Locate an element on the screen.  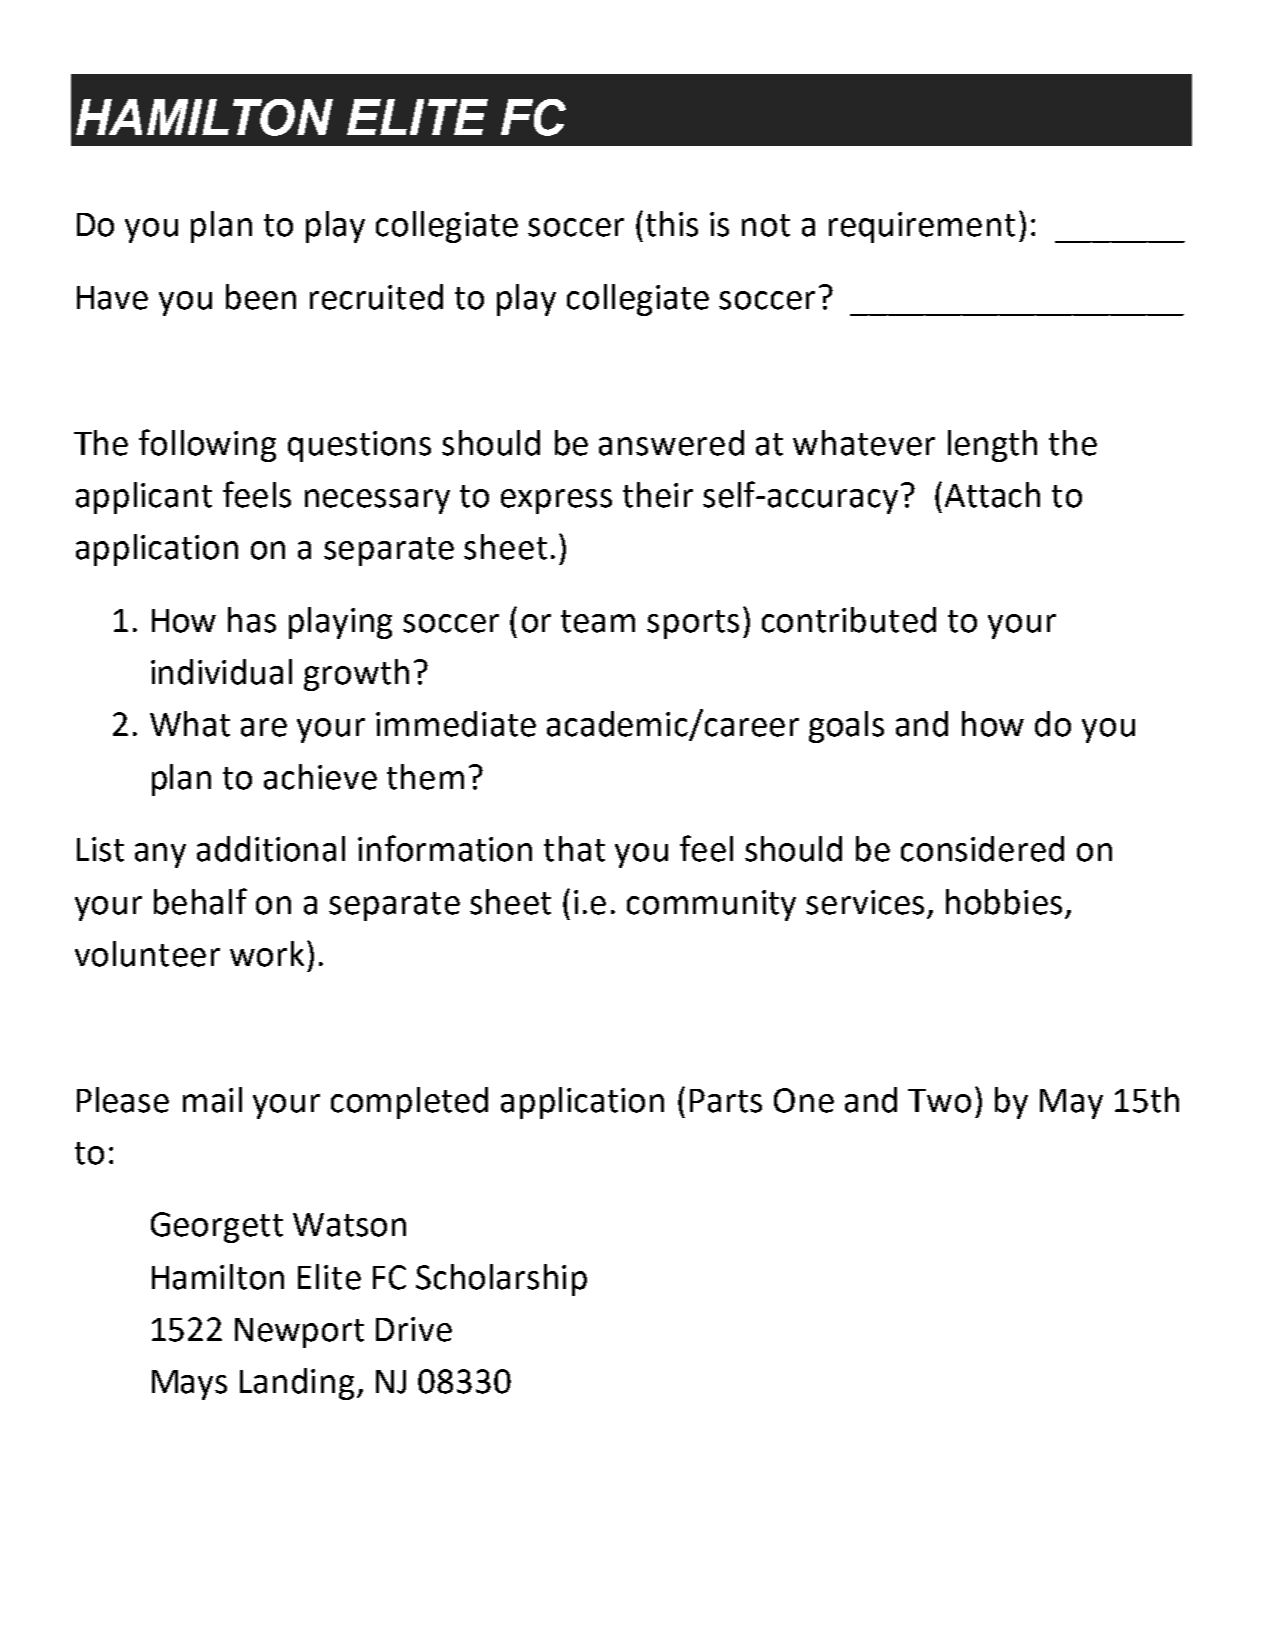
has is located at coordinates (252, 620).
